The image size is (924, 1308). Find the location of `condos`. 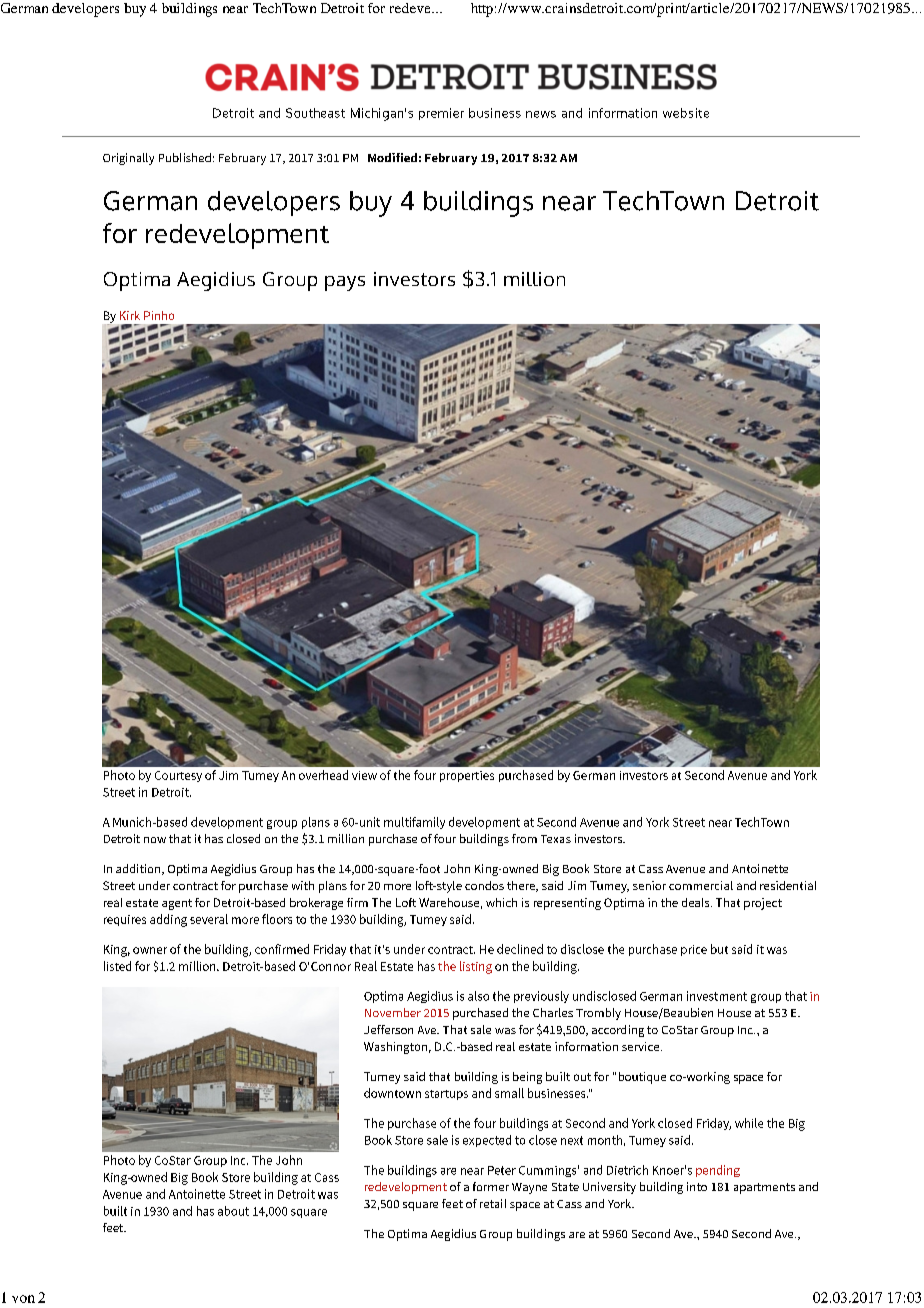

condos is located at coordinates (484, 885).
